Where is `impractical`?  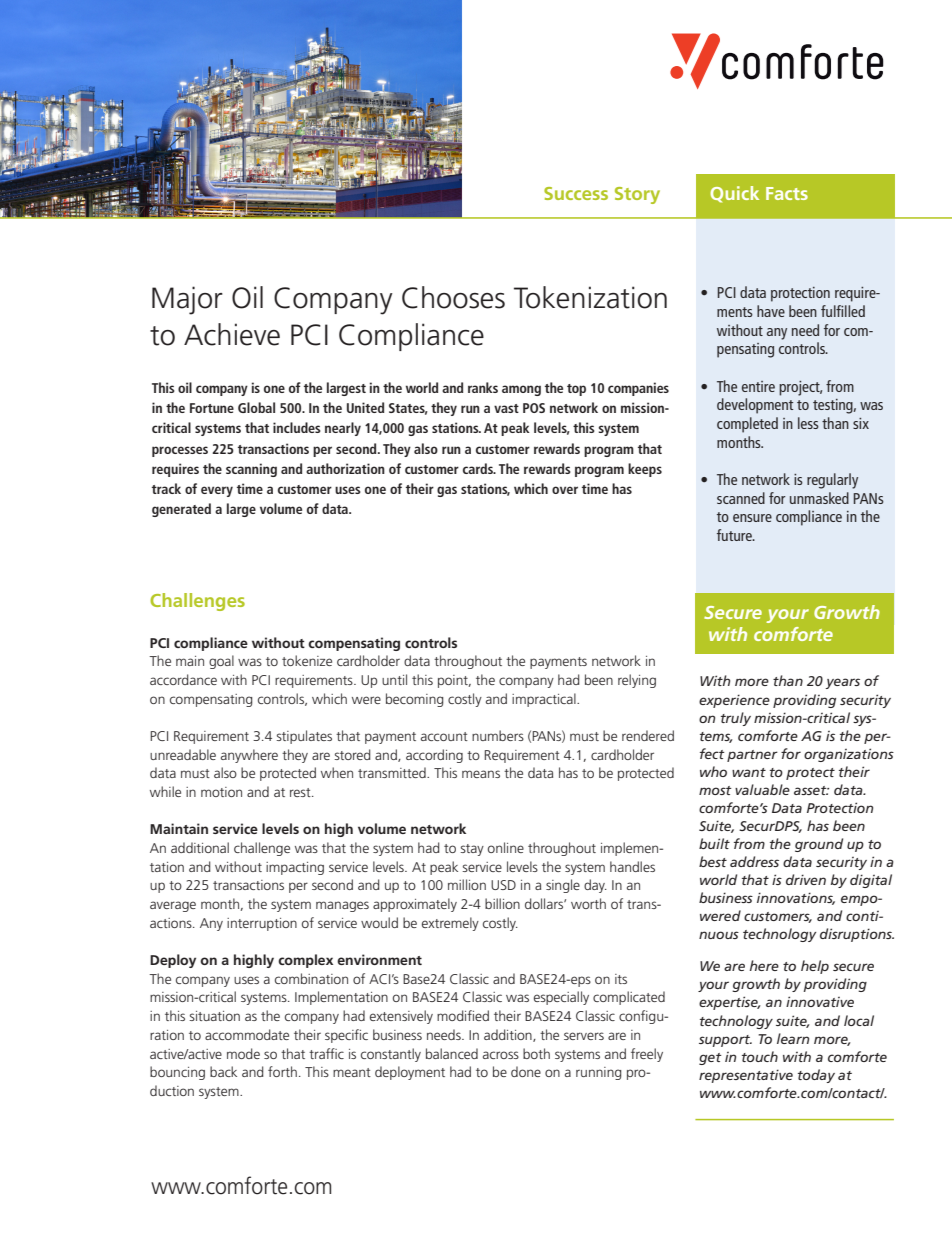 impractical is located at coordinates (545, 700).
